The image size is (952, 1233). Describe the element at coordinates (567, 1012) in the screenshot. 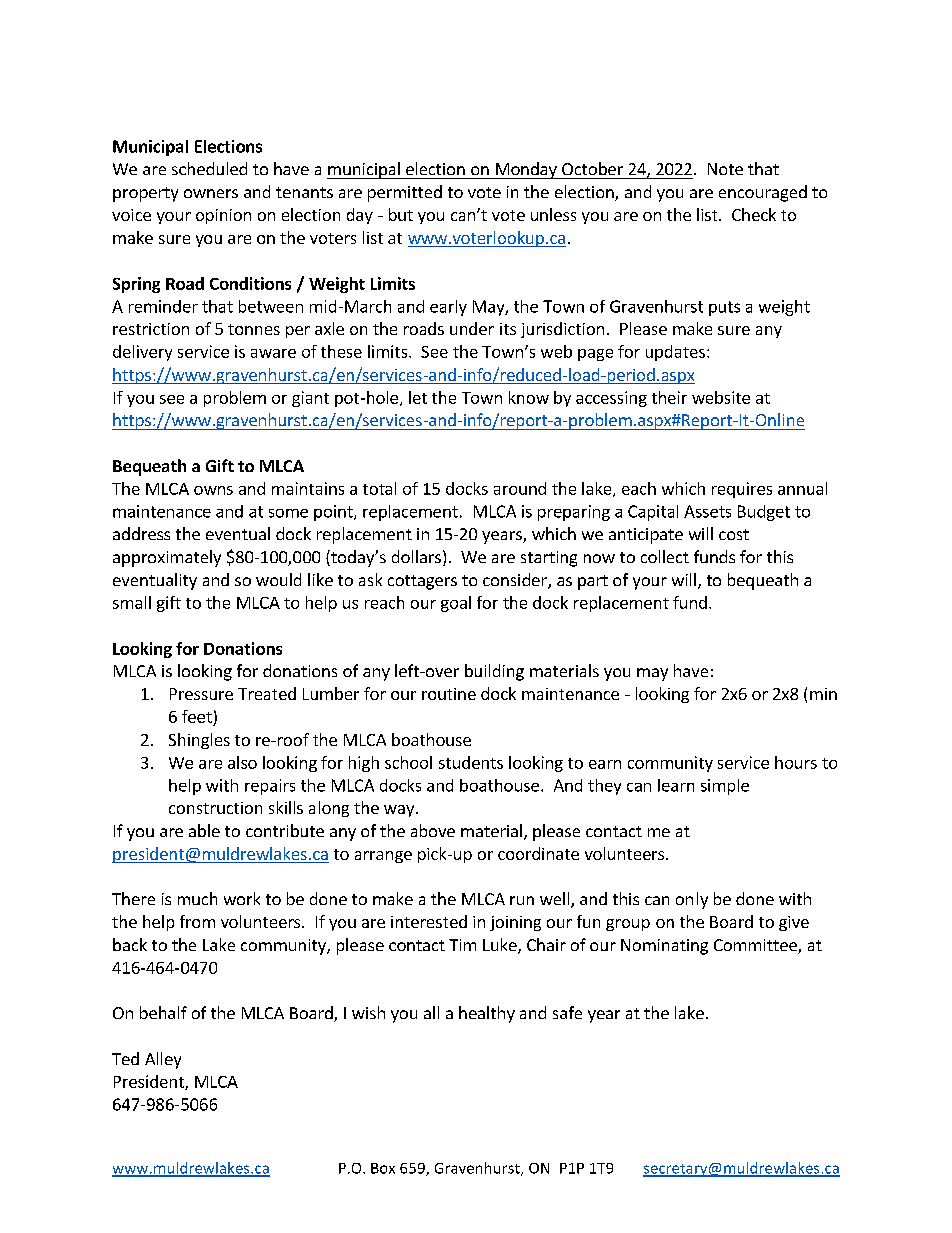

I see `safe` at that location.
